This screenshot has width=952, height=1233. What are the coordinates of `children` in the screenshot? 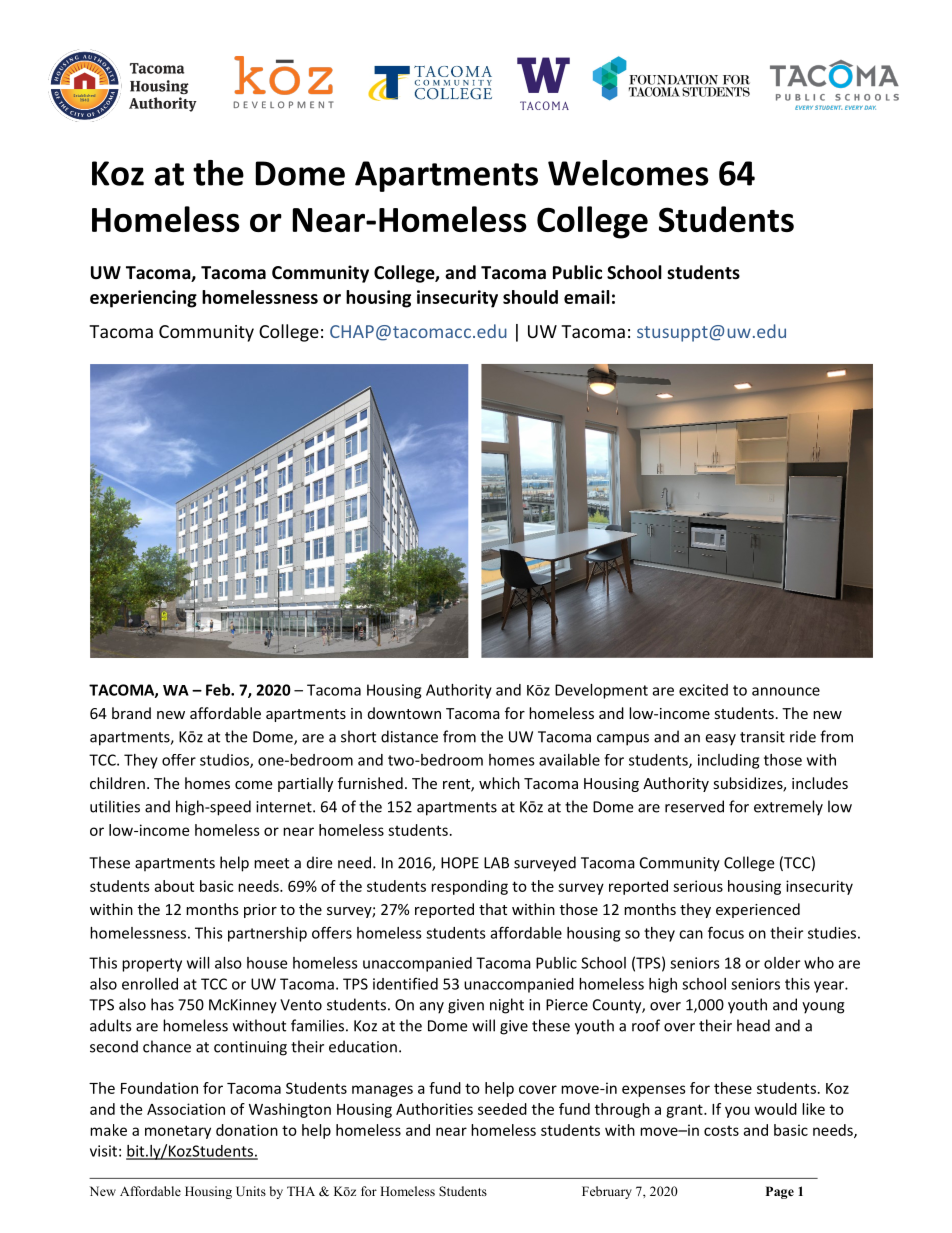 It's located at (117, 783).
